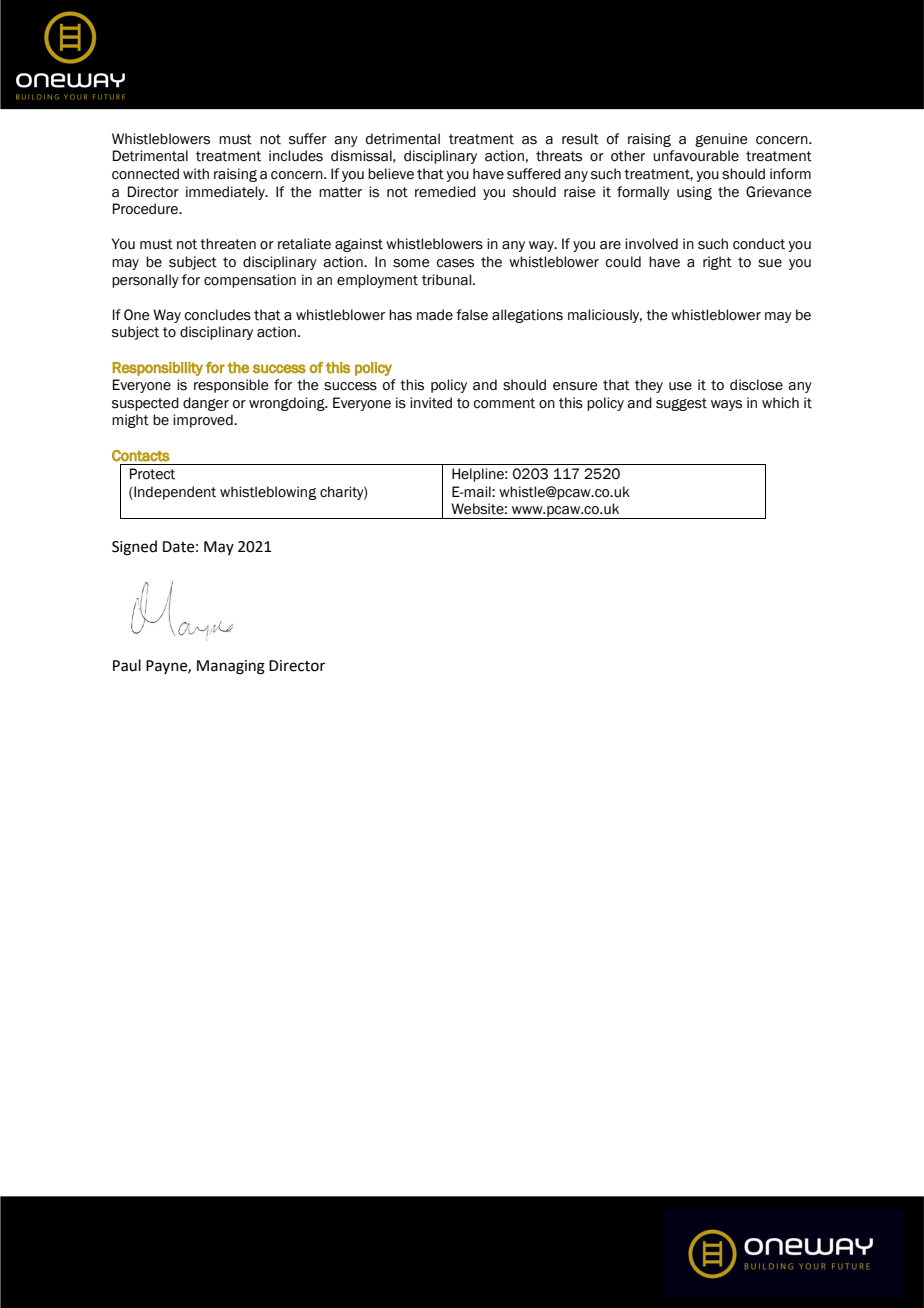 The height and width of the page is (1308, 924). What do you see at coordinates (157, 369) in the page?
I see `Responsibility` at bounding box center [157, 369].
